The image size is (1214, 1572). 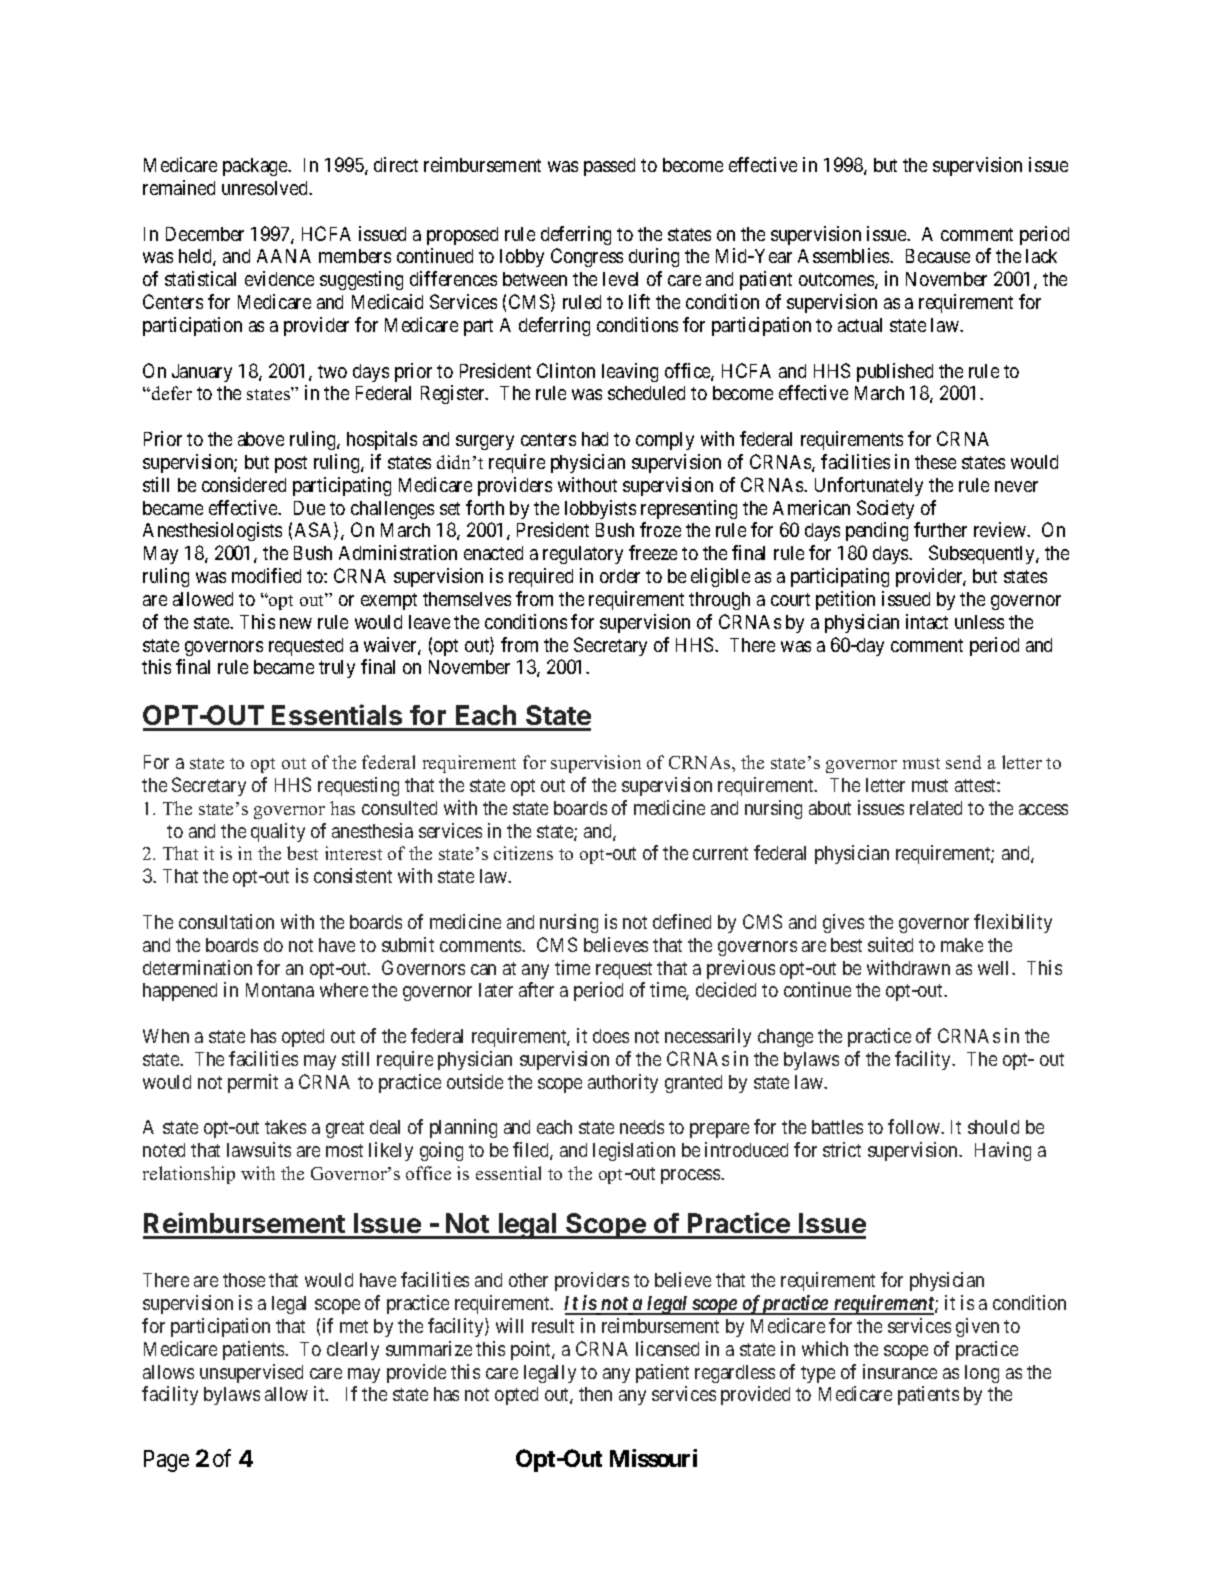 I want to click on related, so click(x=936, y=808).
